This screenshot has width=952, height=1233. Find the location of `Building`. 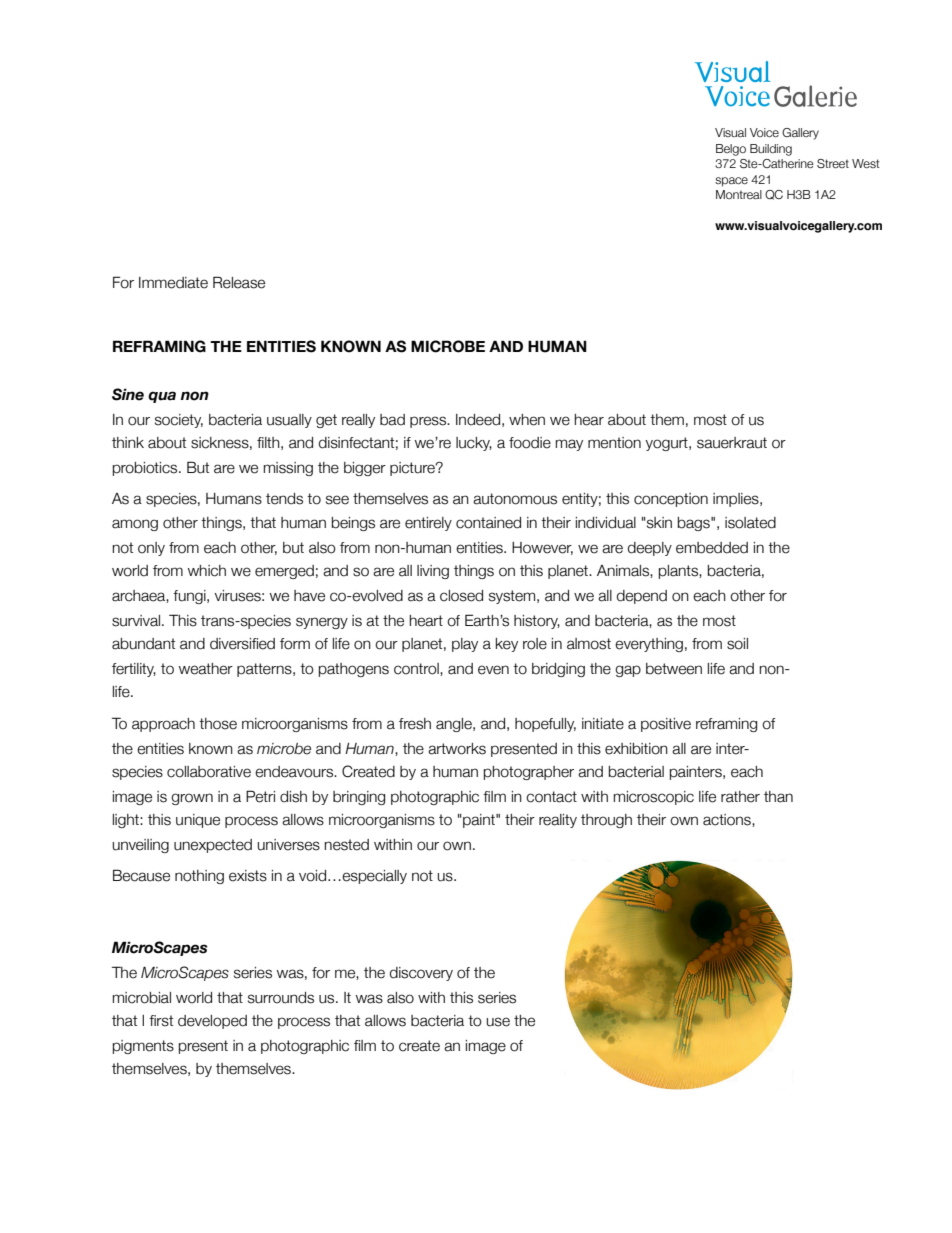

Building is located at coordinates (771, 150).
